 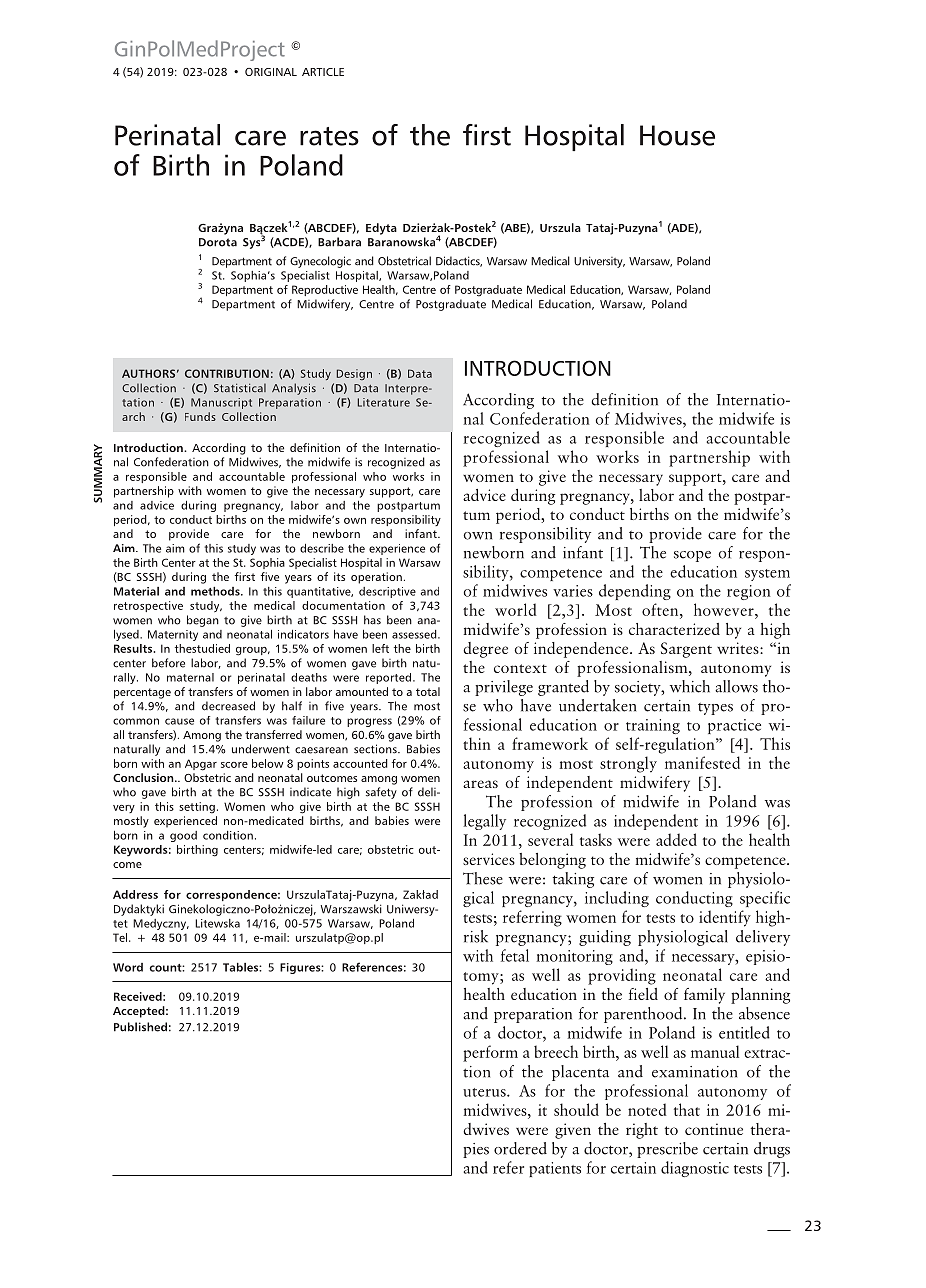 I want to click on setting, so click(x=197, y=808).
